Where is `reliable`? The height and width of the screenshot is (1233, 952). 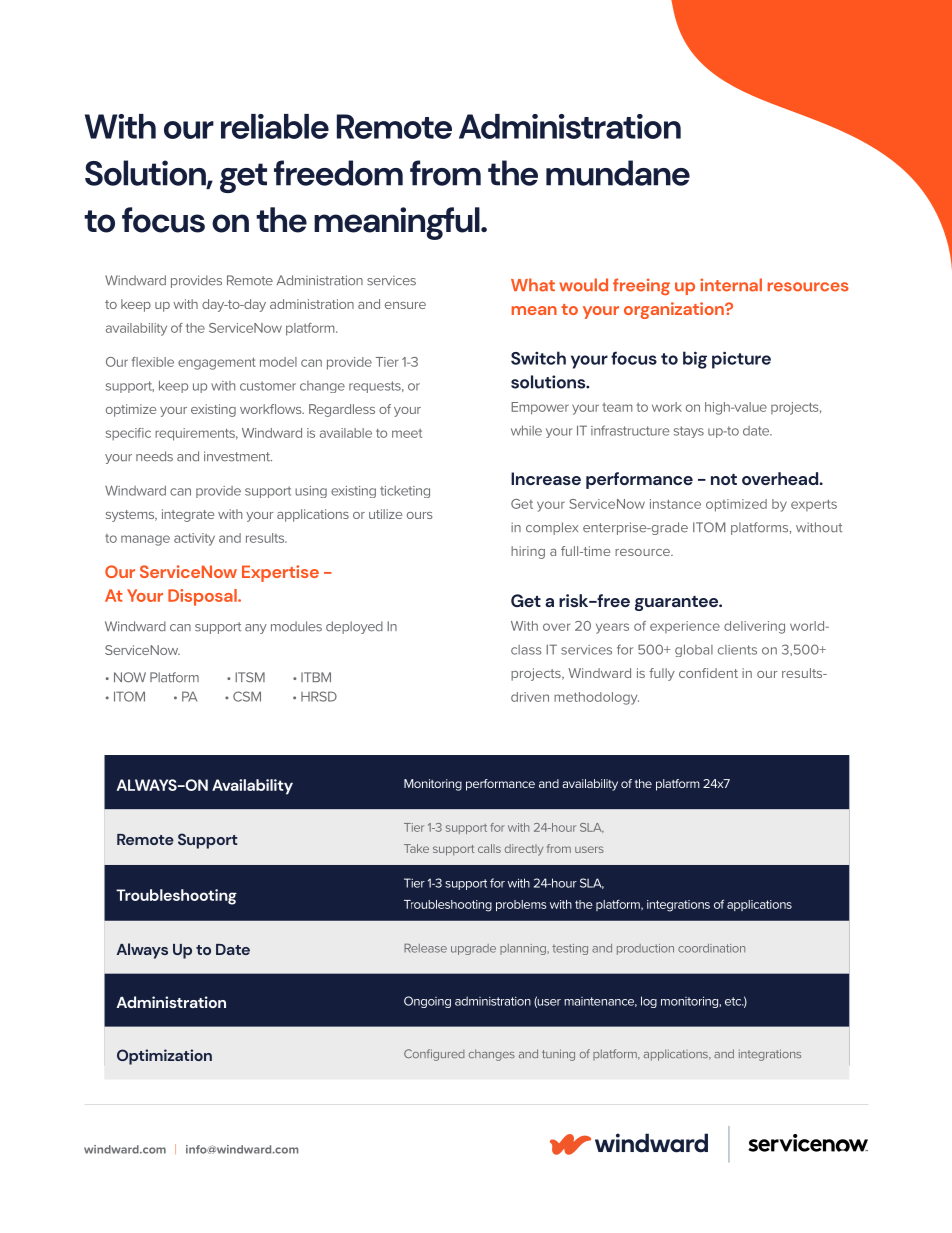 reliable is located at coordinates (275, 126).
